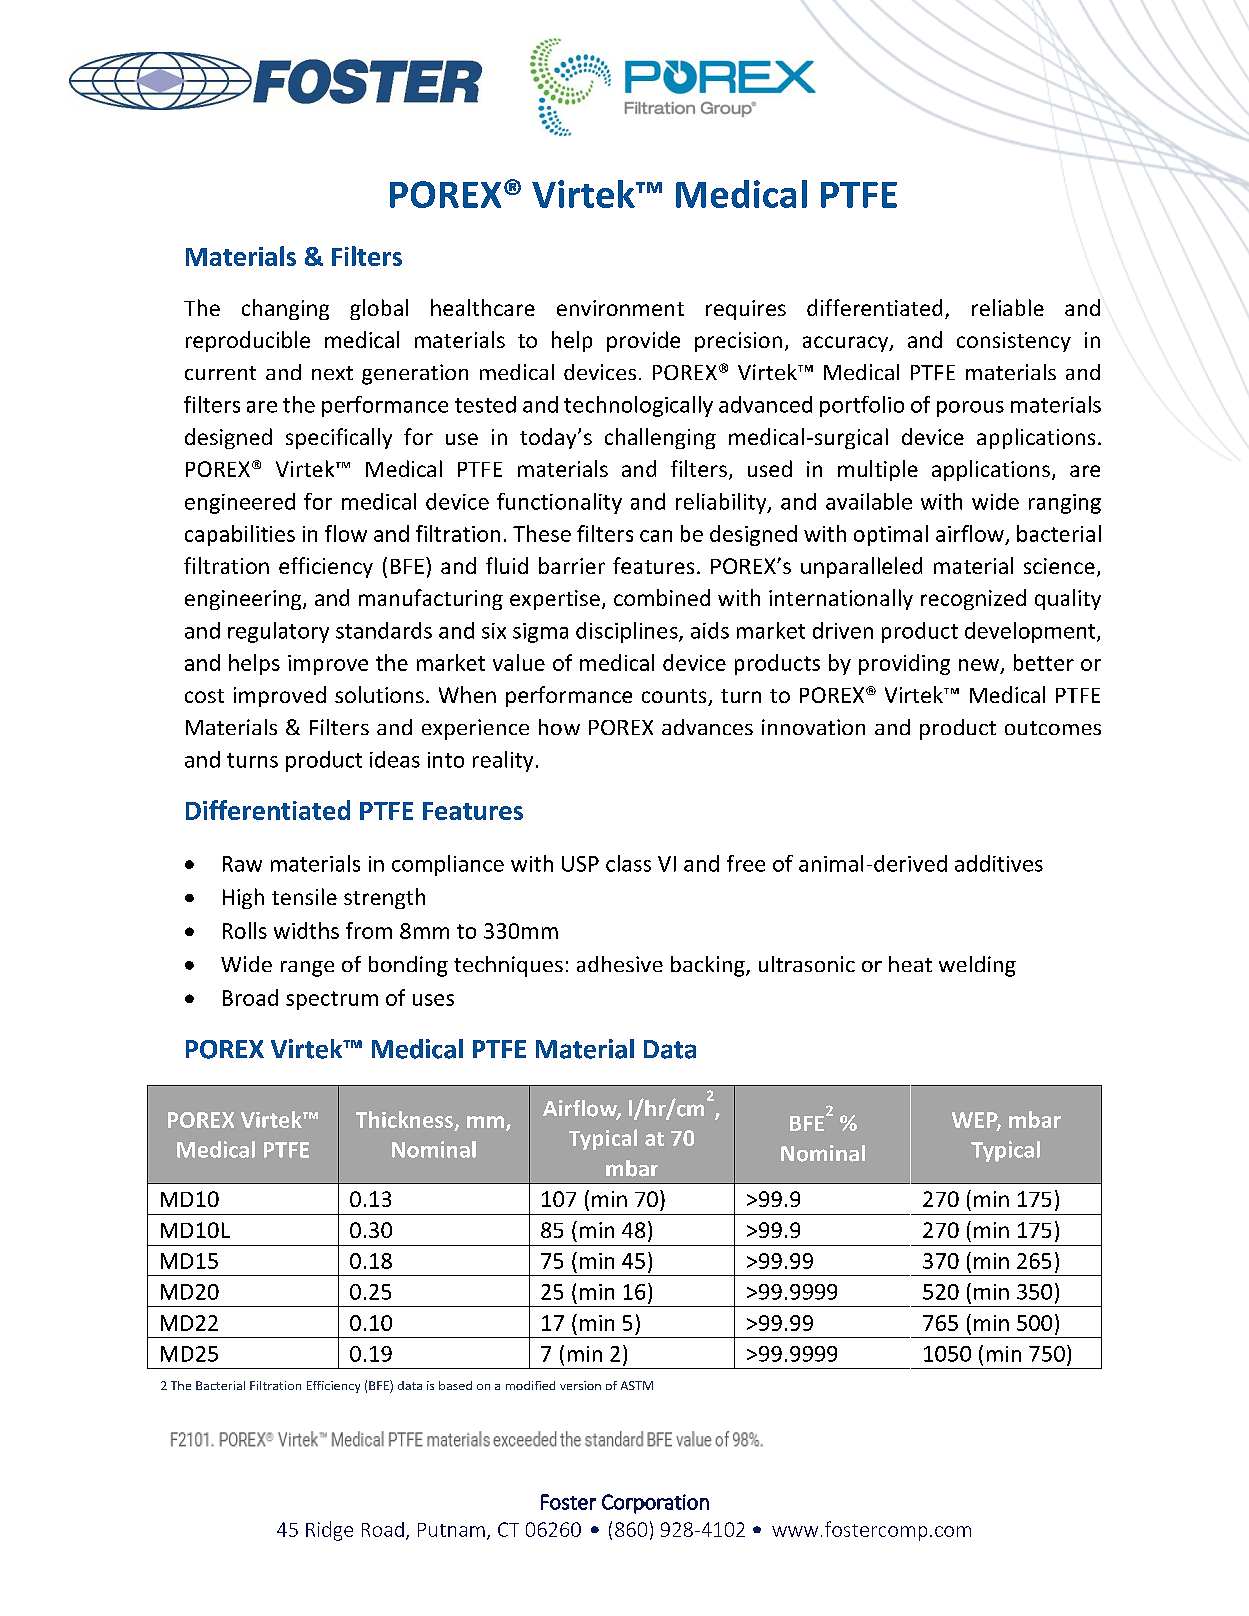  What do you see at coordinates (620, 964) in the page?
I see `adhesive` at bounding box center [620, 964].
